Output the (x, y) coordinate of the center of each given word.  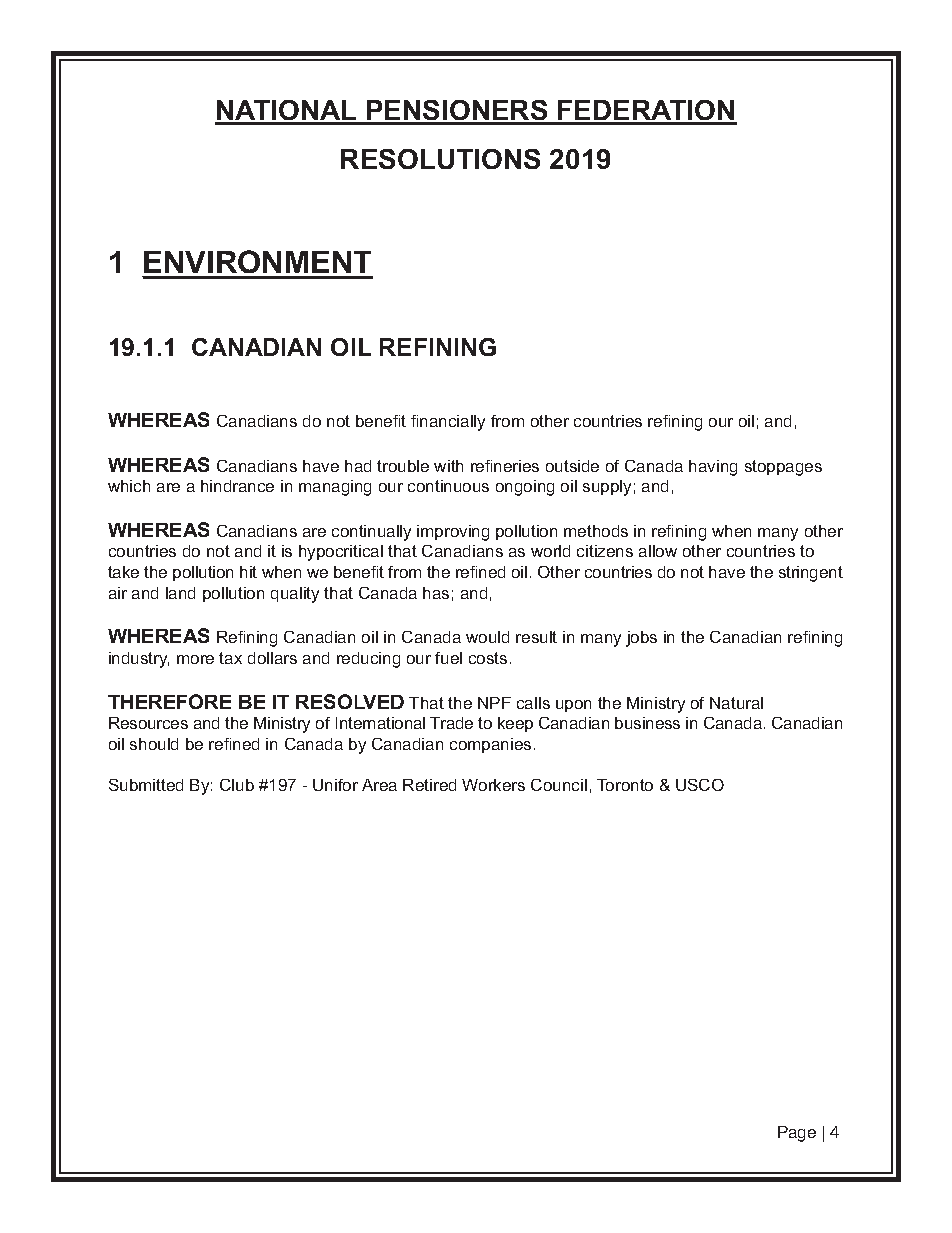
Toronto (625, 785)
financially (448, 423)
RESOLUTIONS (440, 159)
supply (607, 488)
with (448, 466)
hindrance (237, 486)
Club (237, 785)
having (713, 468)
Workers (493, 785)
